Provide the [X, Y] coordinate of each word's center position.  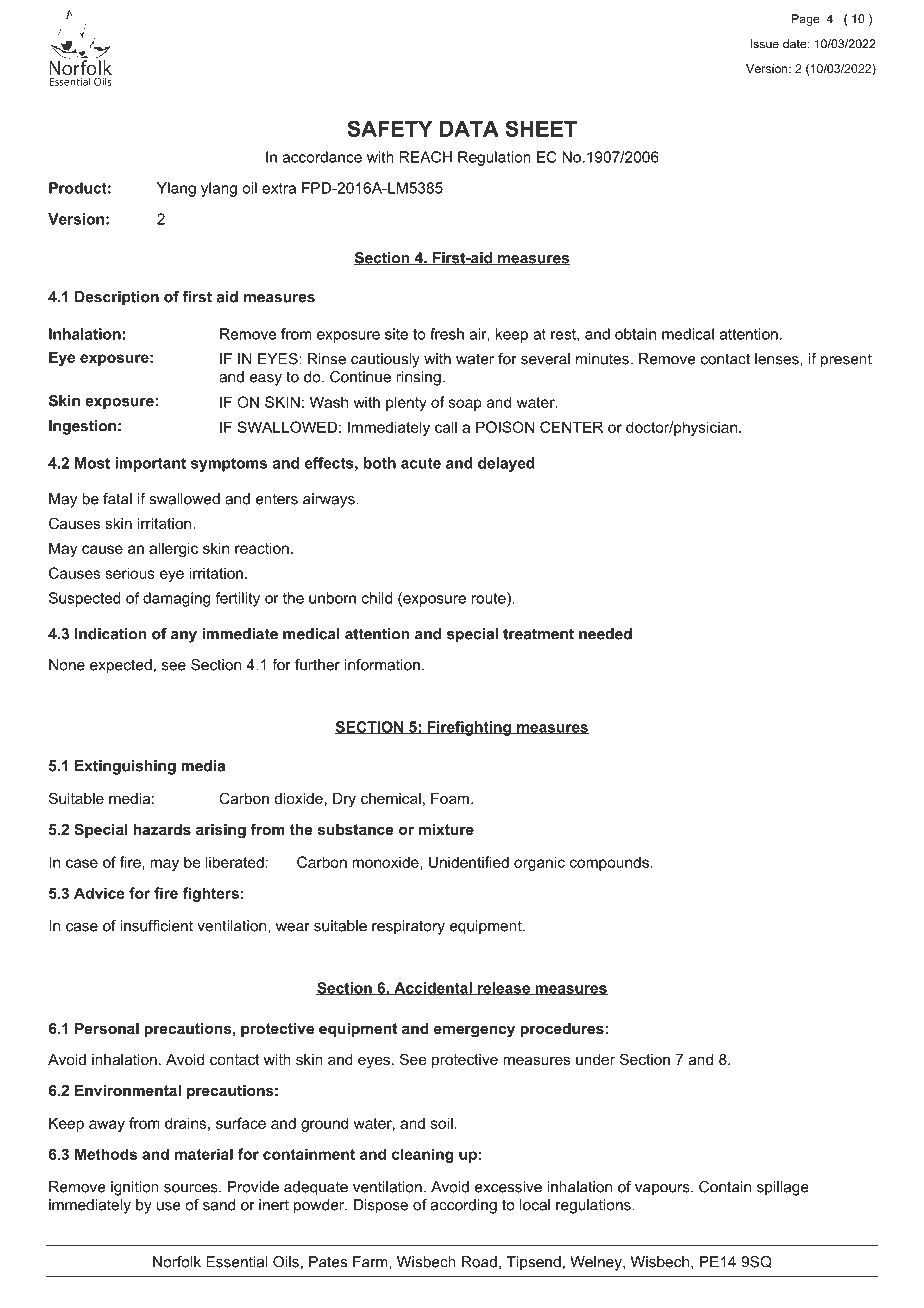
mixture [446, 829]
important [150, 464]
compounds [609, 863]
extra [279, 188]
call [446, 427]
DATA [469, 129]
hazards [162, 829]
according [464, 1206]
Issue [765, 44]
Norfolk [177, 1262]
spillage [782, 1188]
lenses [778, 359]
